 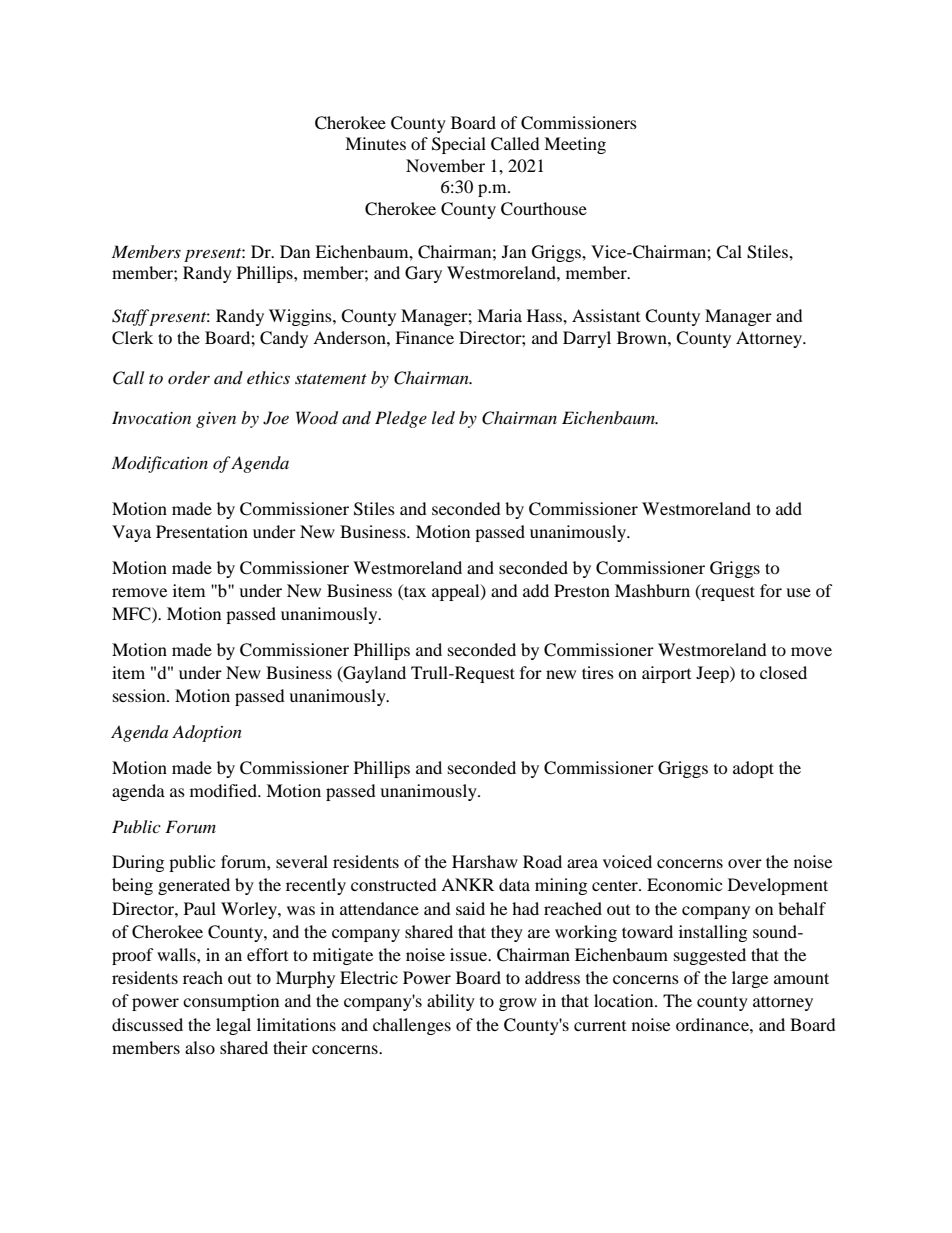 What do you see at coordinates (457, 592) in the document?
I see `appeal` at bounding box center [457, 592].
